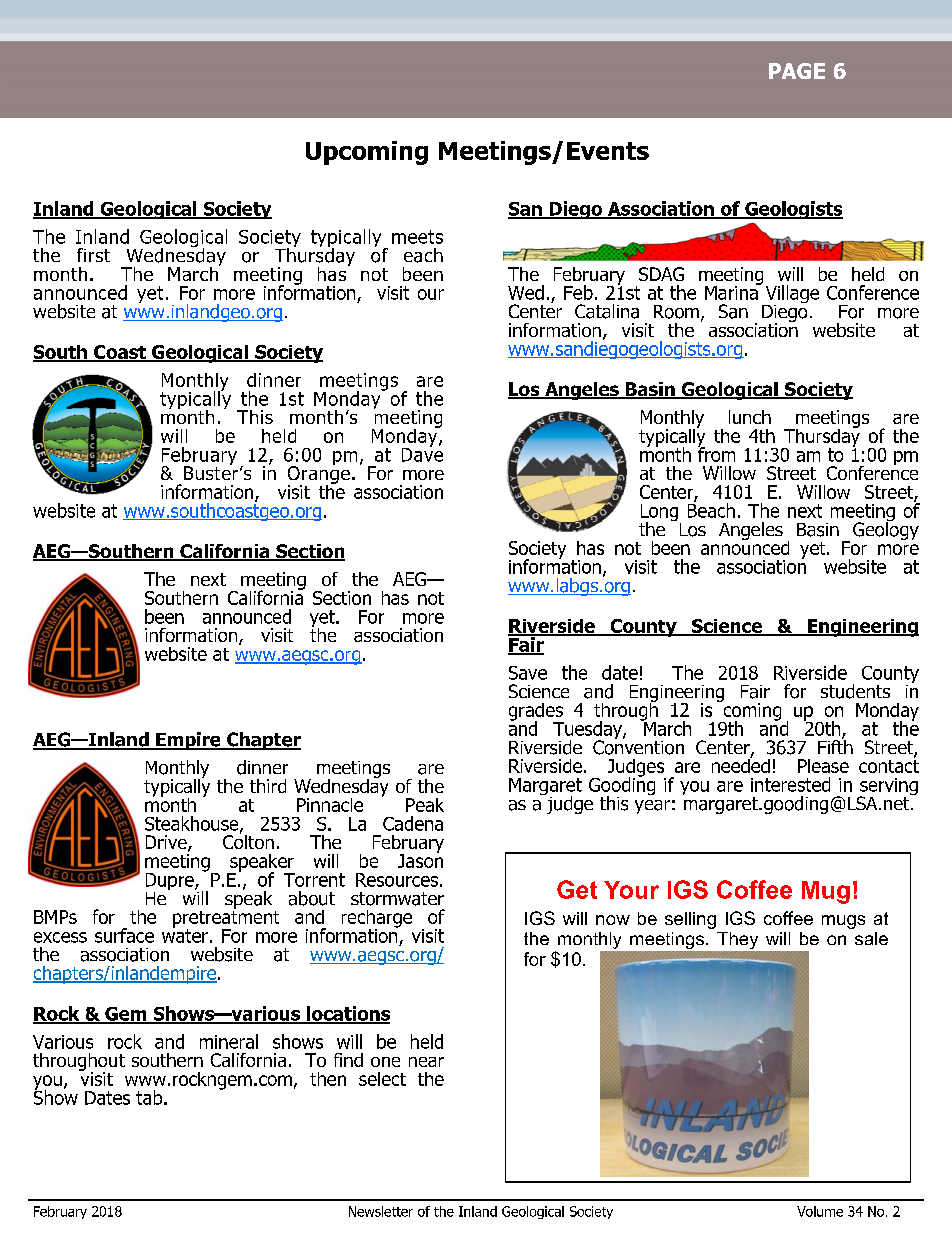 This screenshot has width=952, height=1233. Describe the element at coordinates (797, 71) in the screenshot. I see `PAGE` at that location.
